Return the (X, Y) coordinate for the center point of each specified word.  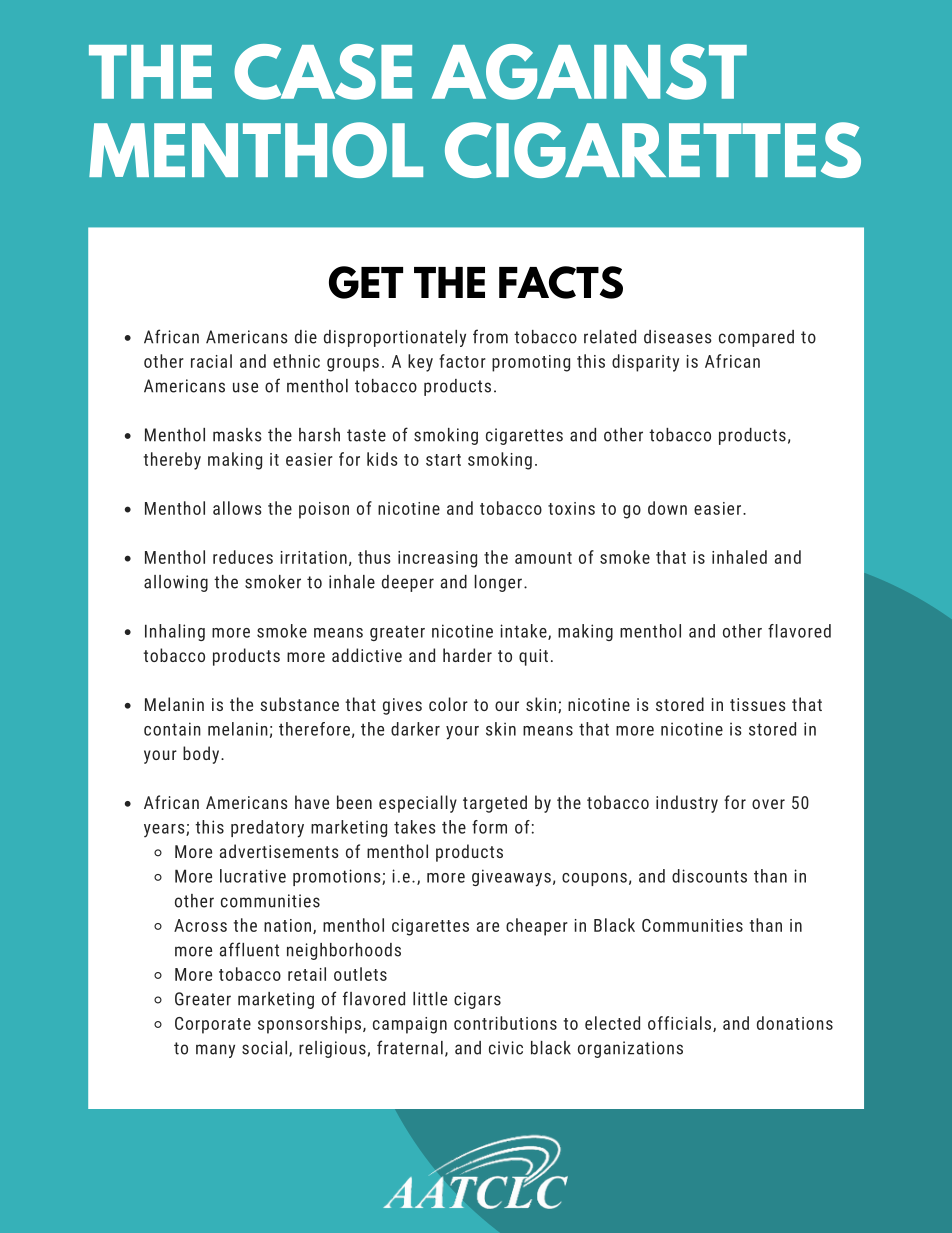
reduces (243, 557)
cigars (477, 1000)
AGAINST (589, 72)
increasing (437, 559)
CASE (323, 72)
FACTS (561, 282)
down (667, 508)
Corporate (213, 1025)
